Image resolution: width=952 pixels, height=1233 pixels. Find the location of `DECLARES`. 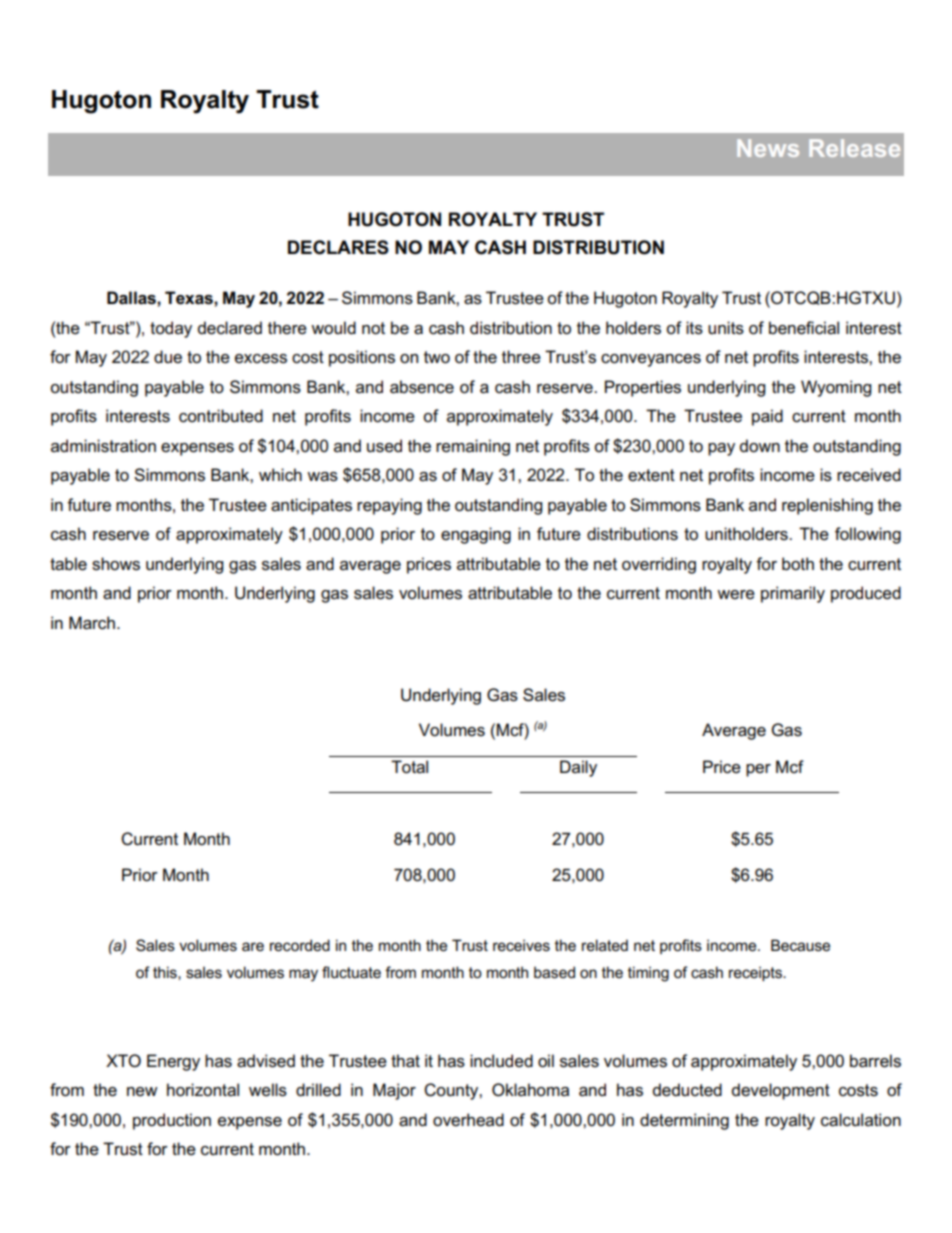

DECLARES is located at coordinates (338, 247).
